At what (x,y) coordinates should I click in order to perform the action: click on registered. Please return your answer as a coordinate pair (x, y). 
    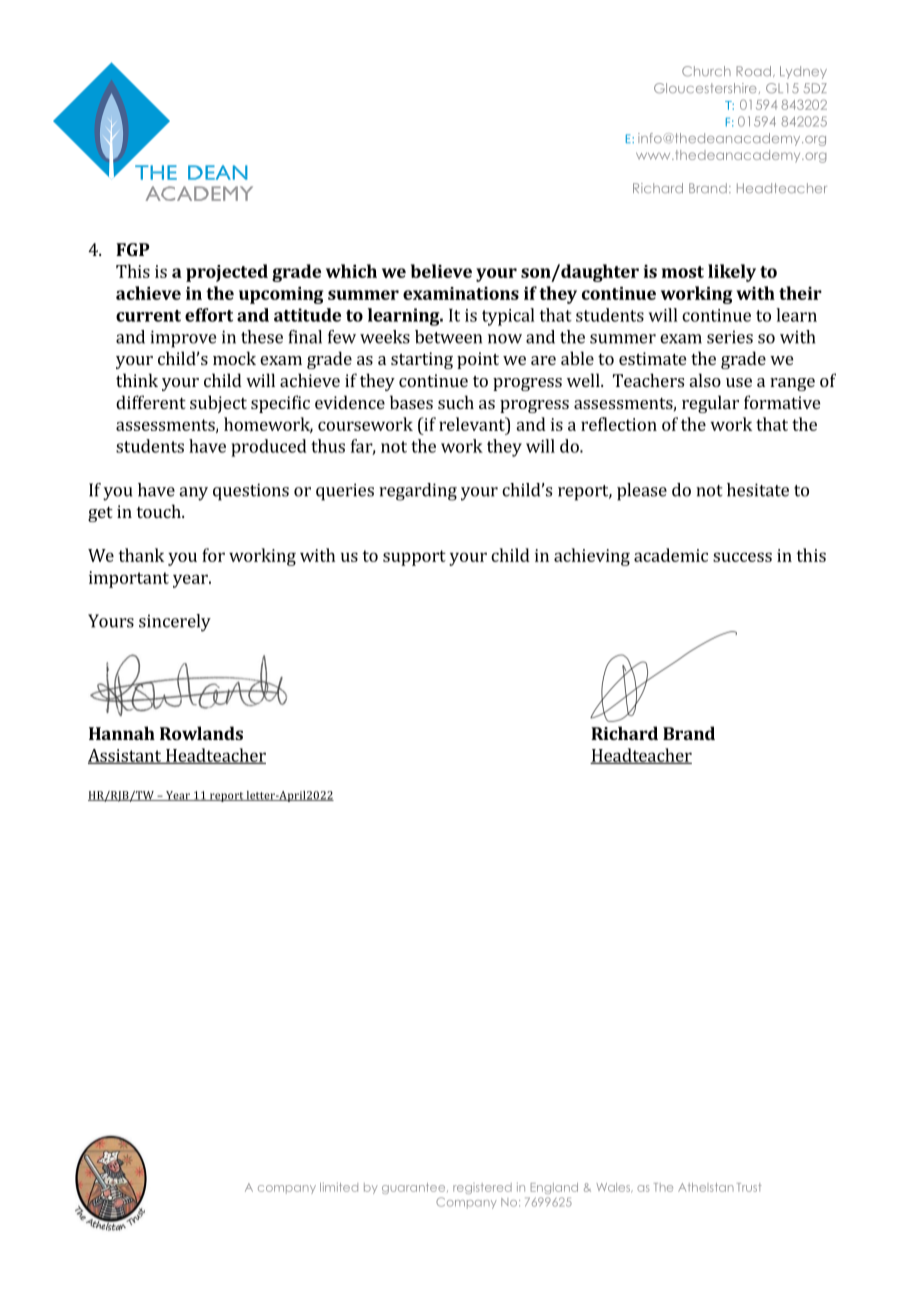
    Looking at the image, I should click on (482, 1188).
